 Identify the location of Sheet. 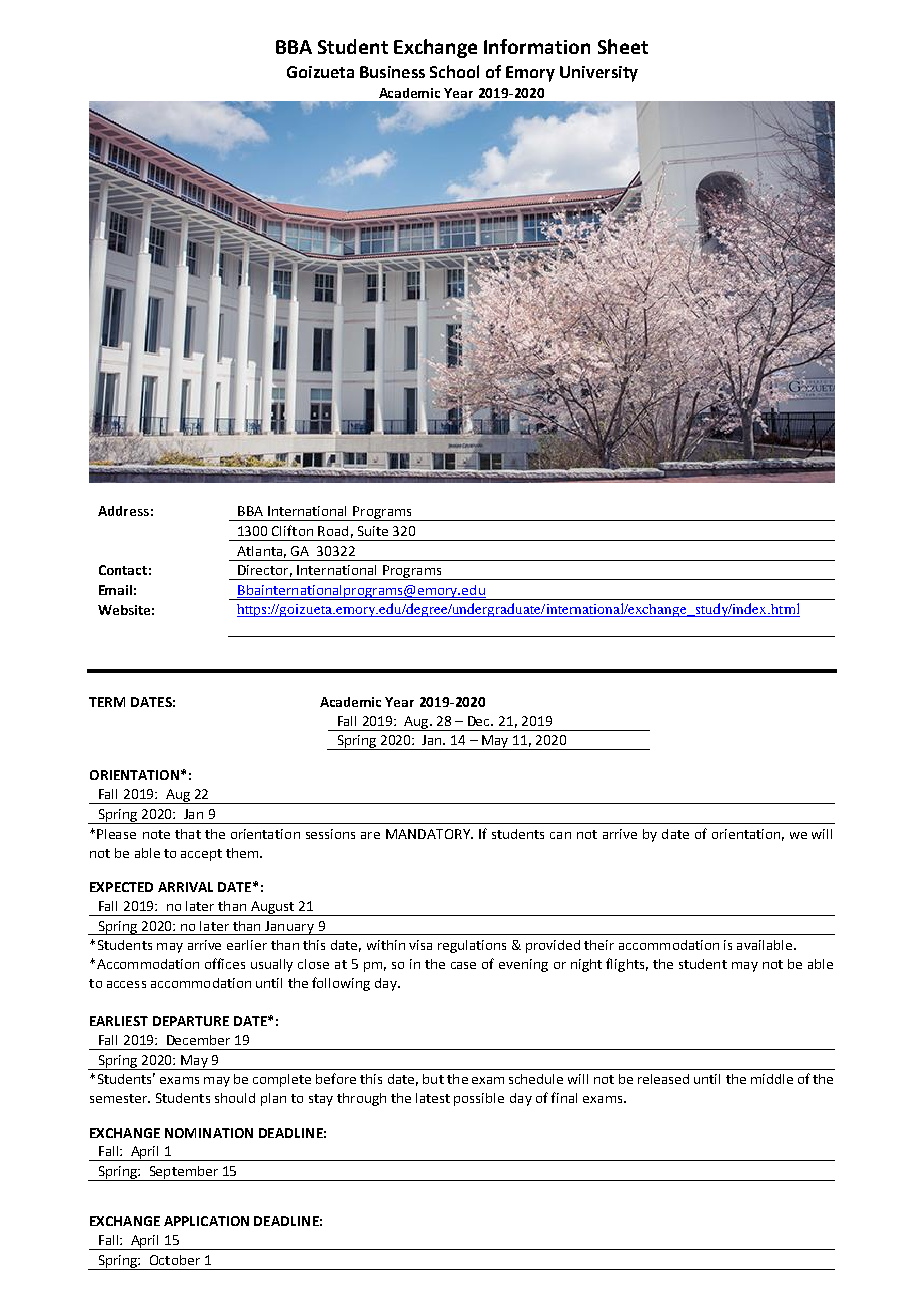
(623, 46).
